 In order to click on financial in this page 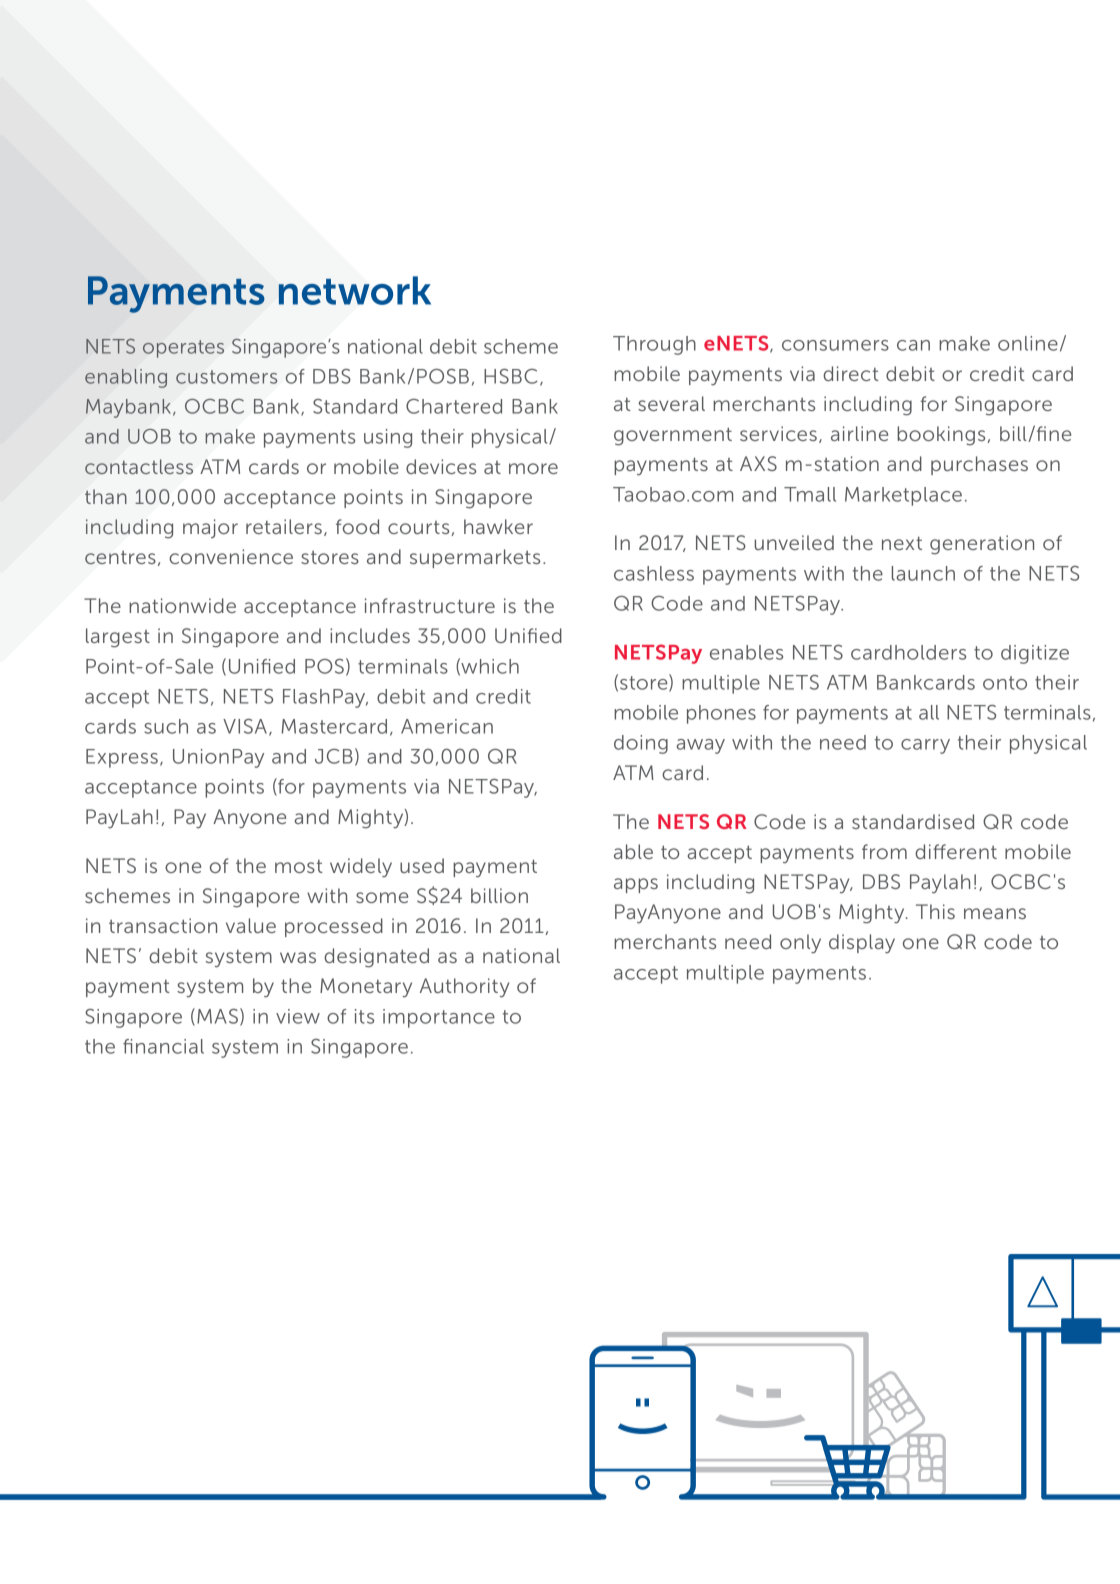, I will do `click(163, 1046)`.
